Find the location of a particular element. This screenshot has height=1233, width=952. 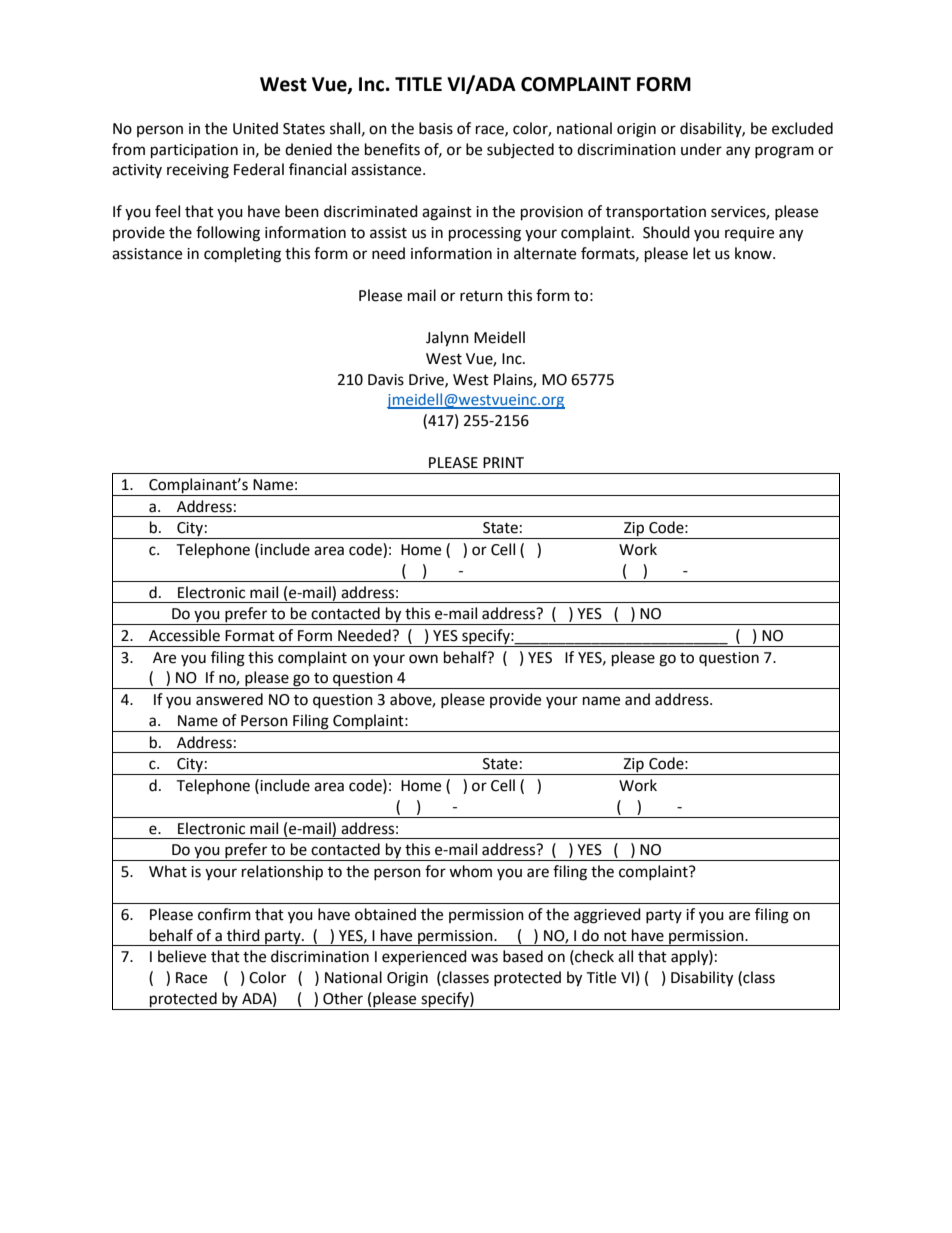

basis is located at coordinates (436, 128).
